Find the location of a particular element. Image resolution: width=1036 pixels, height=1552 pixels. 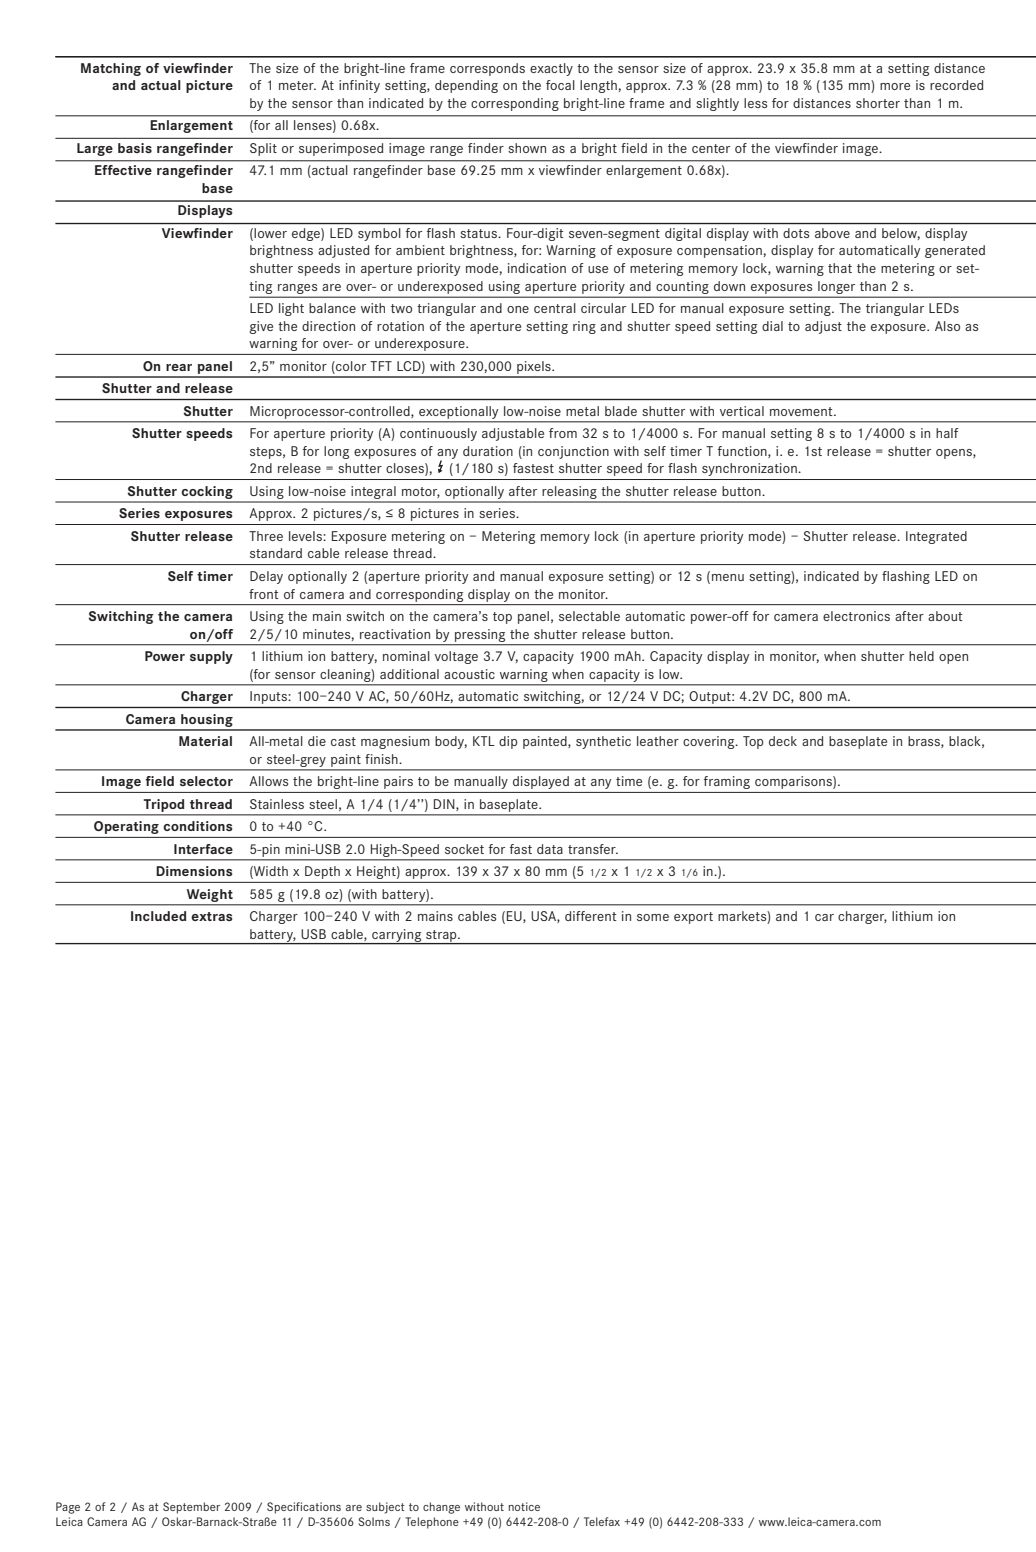

September is located at coordinates (191, 1508).
